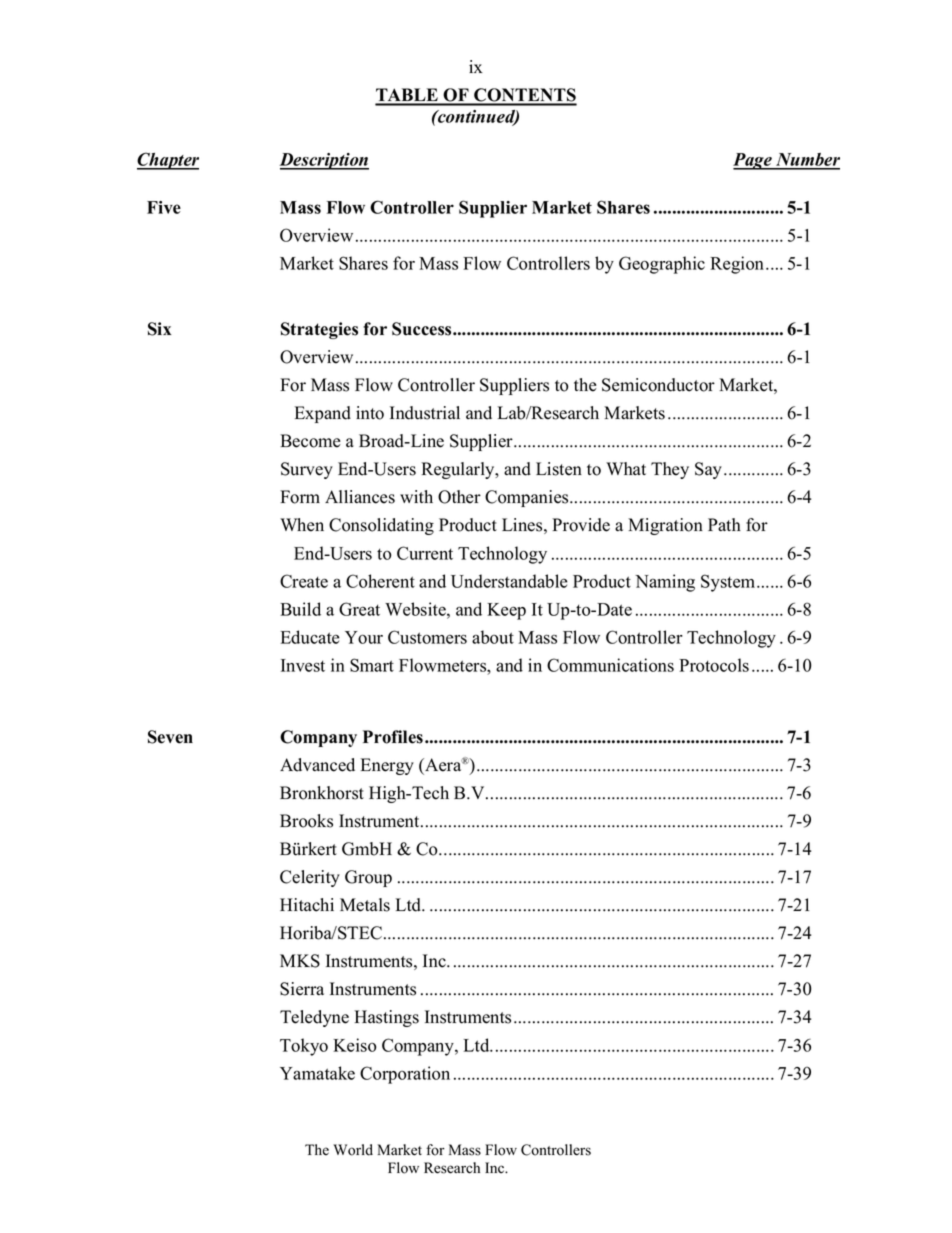  Describe the element at coordinates (724, 524) in the screenshot. I see `Path` at that location.
